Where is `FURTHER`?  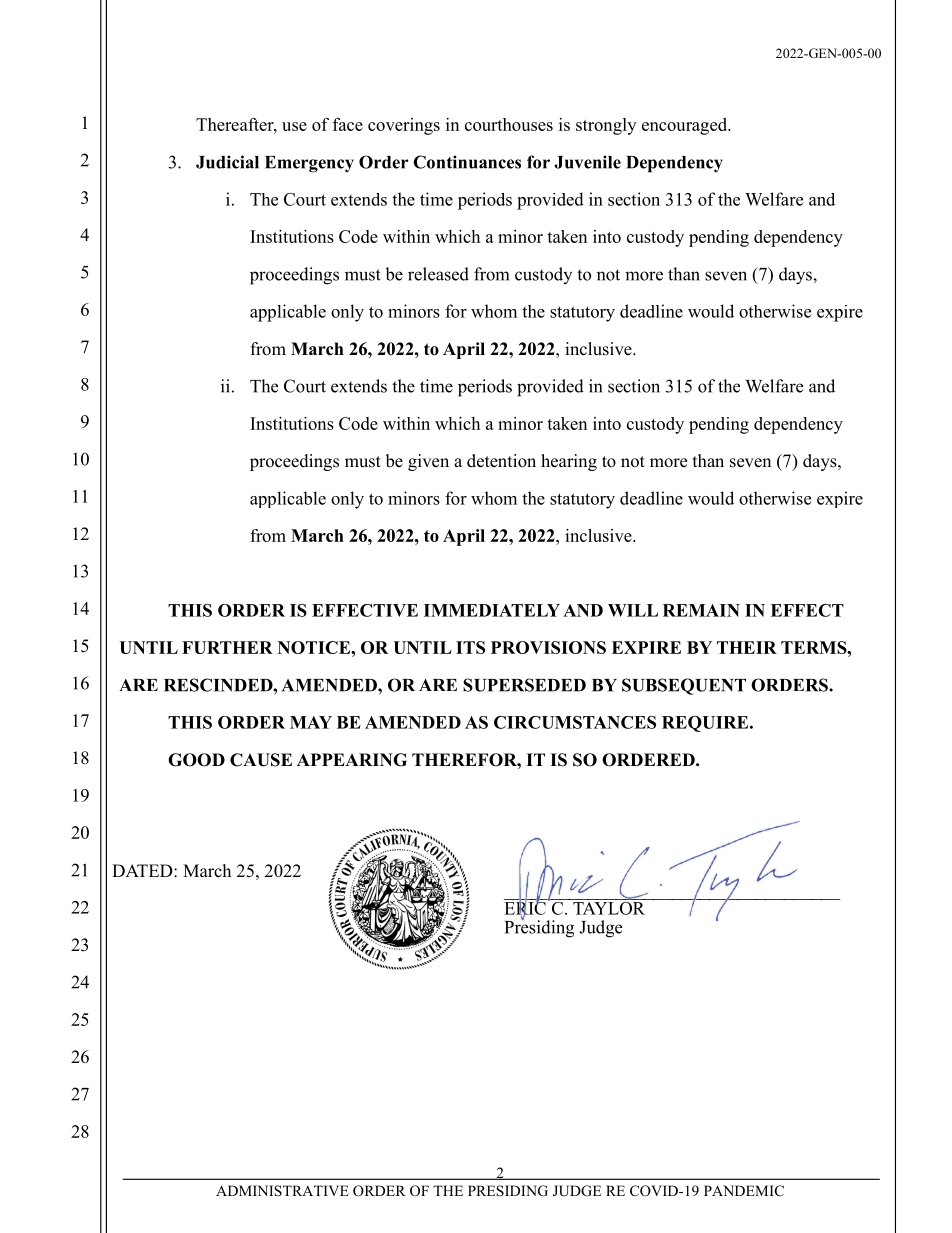
FURTHER is located at coordinates (227, 647).
